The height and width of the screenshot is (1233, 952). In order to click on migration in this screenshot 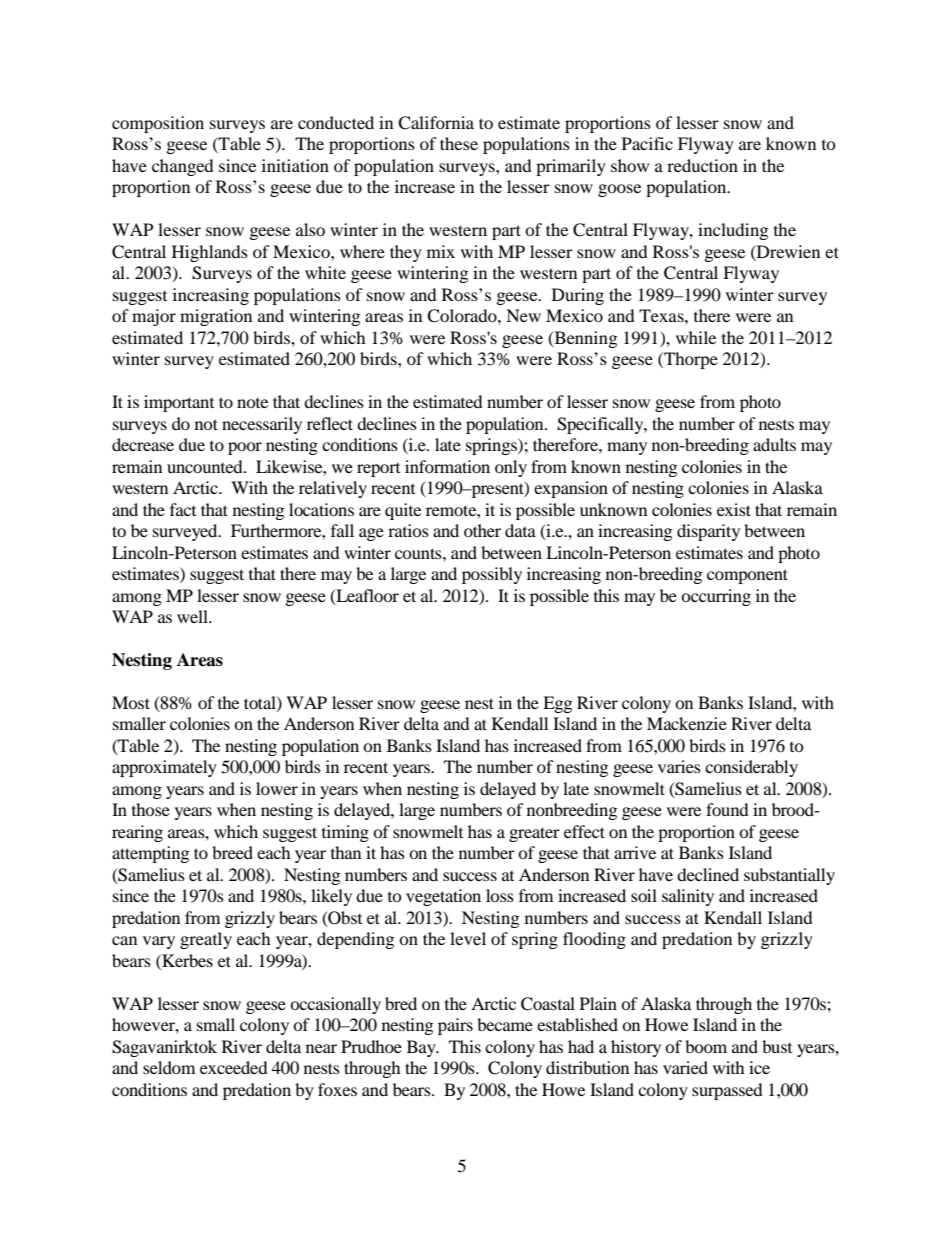, I will do `click(216, 317)`.
